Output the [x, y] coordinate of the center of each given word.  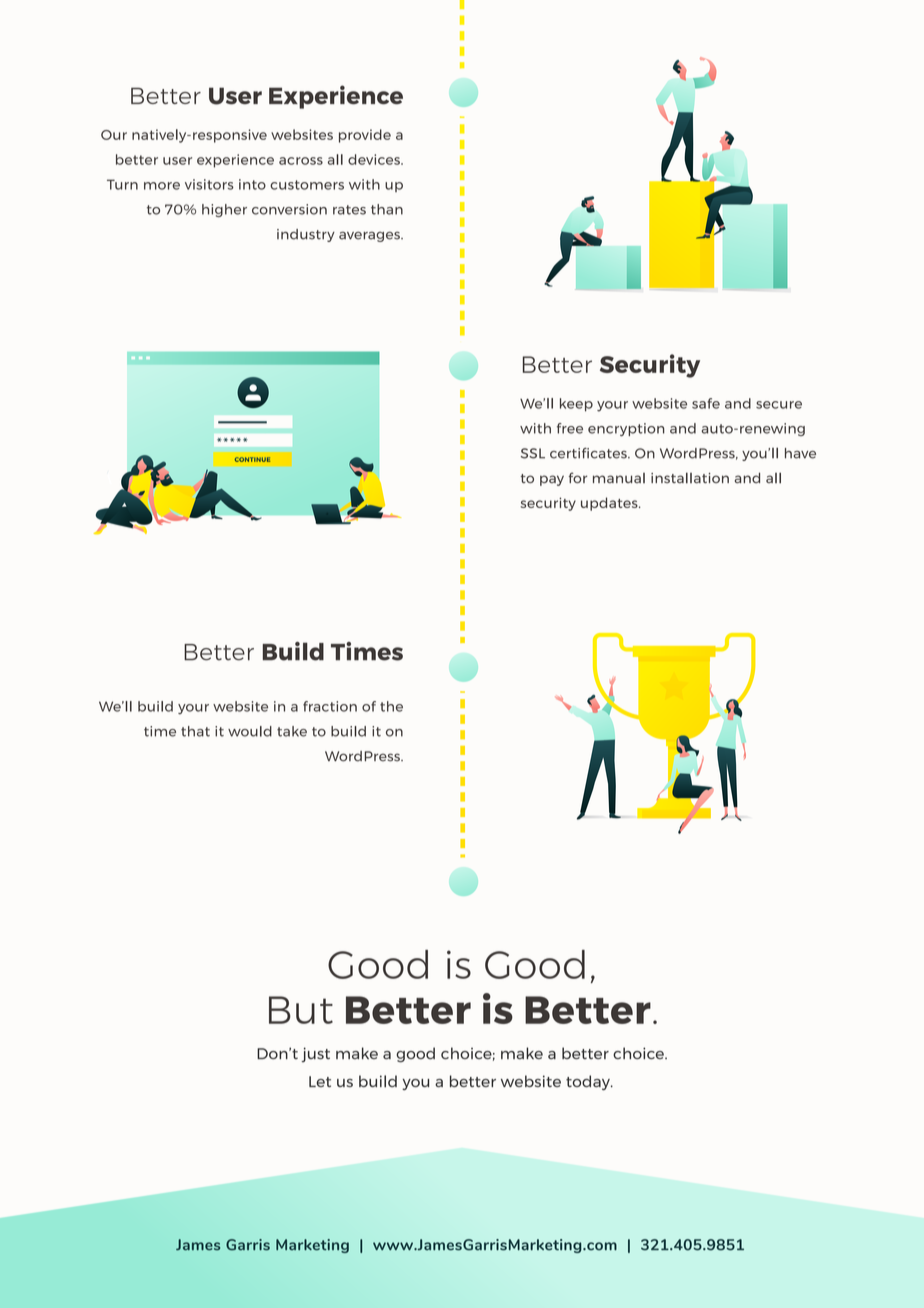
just [316, 1054]
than [387, 209]
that [195, 731]
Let [320, 1081]
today [589, 1082]
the [391, 706]
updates [610, 504]
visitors [209, 184]
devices [375, 159]
